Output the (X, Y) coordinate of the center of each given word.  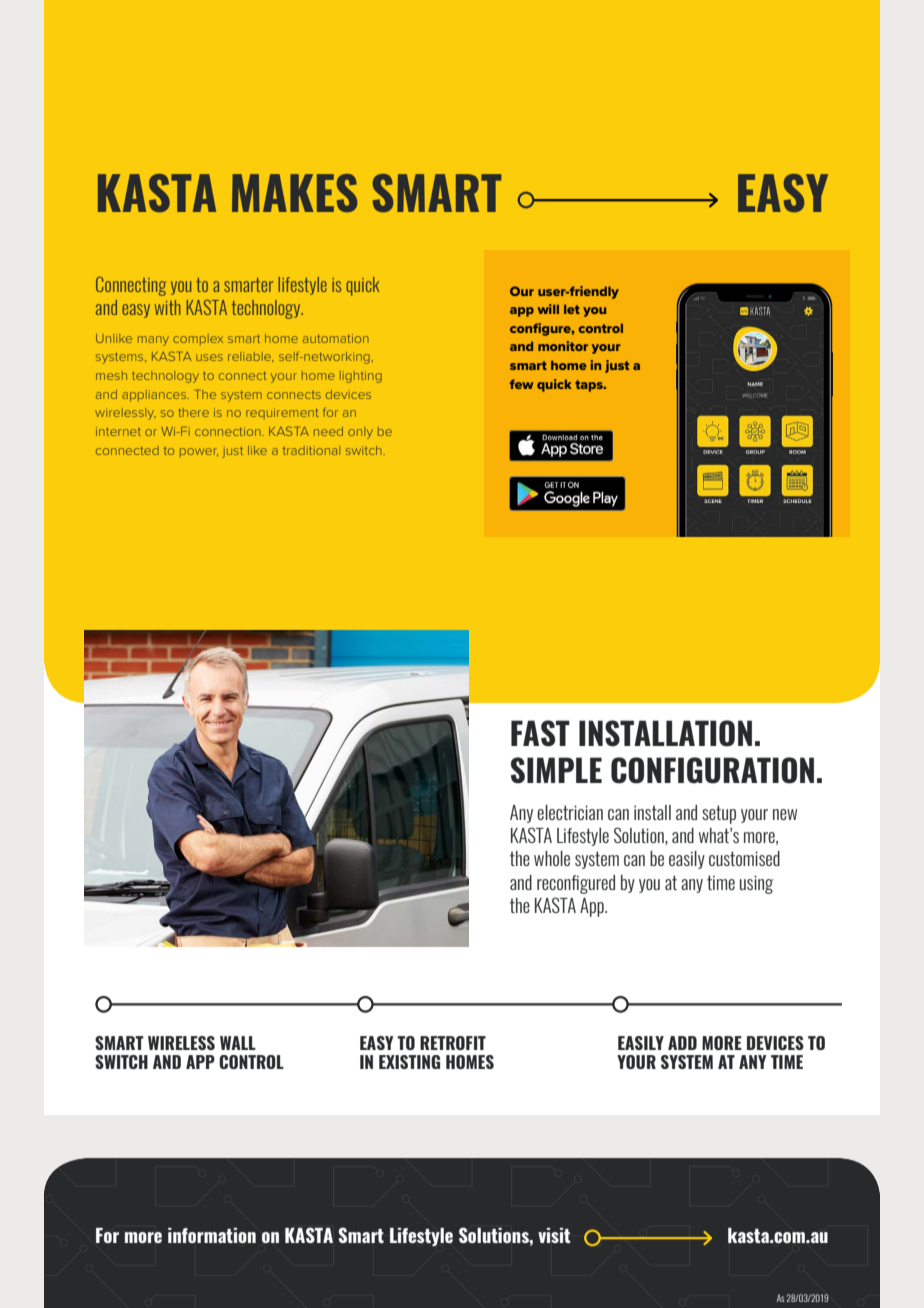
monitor (563, 346)
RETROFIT (453, 1043)
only (360, 433)
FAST (540, 733)
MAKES (294, 193)
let (572, 309)
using (756, 884)
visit (554, 1235)
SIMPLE (556, 770)
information (212, 1235)
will (548, 309)
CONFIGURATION (712, 770)
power (199, 452)
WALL (238, 1043)
